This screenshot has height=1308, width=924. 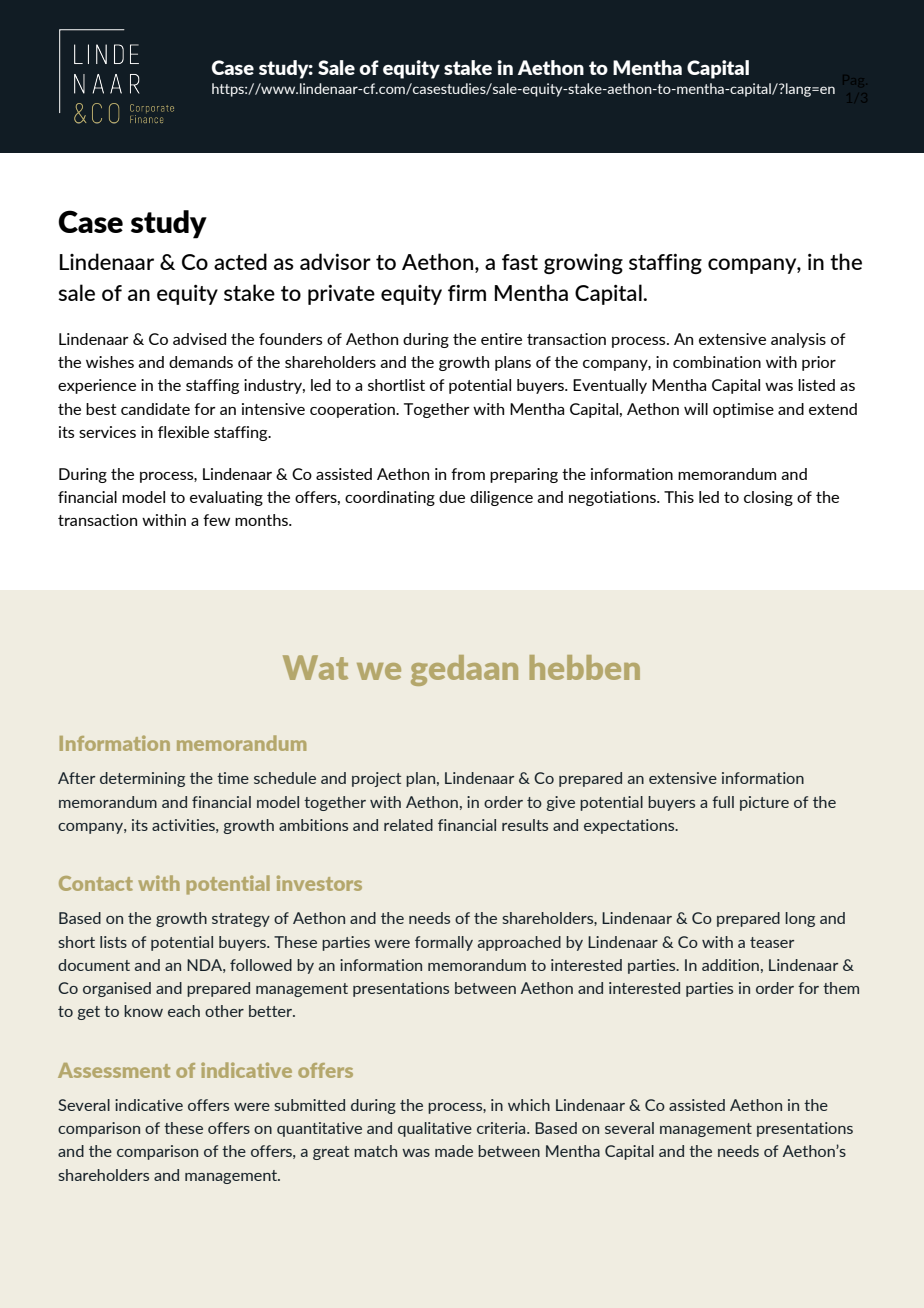 I want to click on closing, so click(x=768, y=498).
